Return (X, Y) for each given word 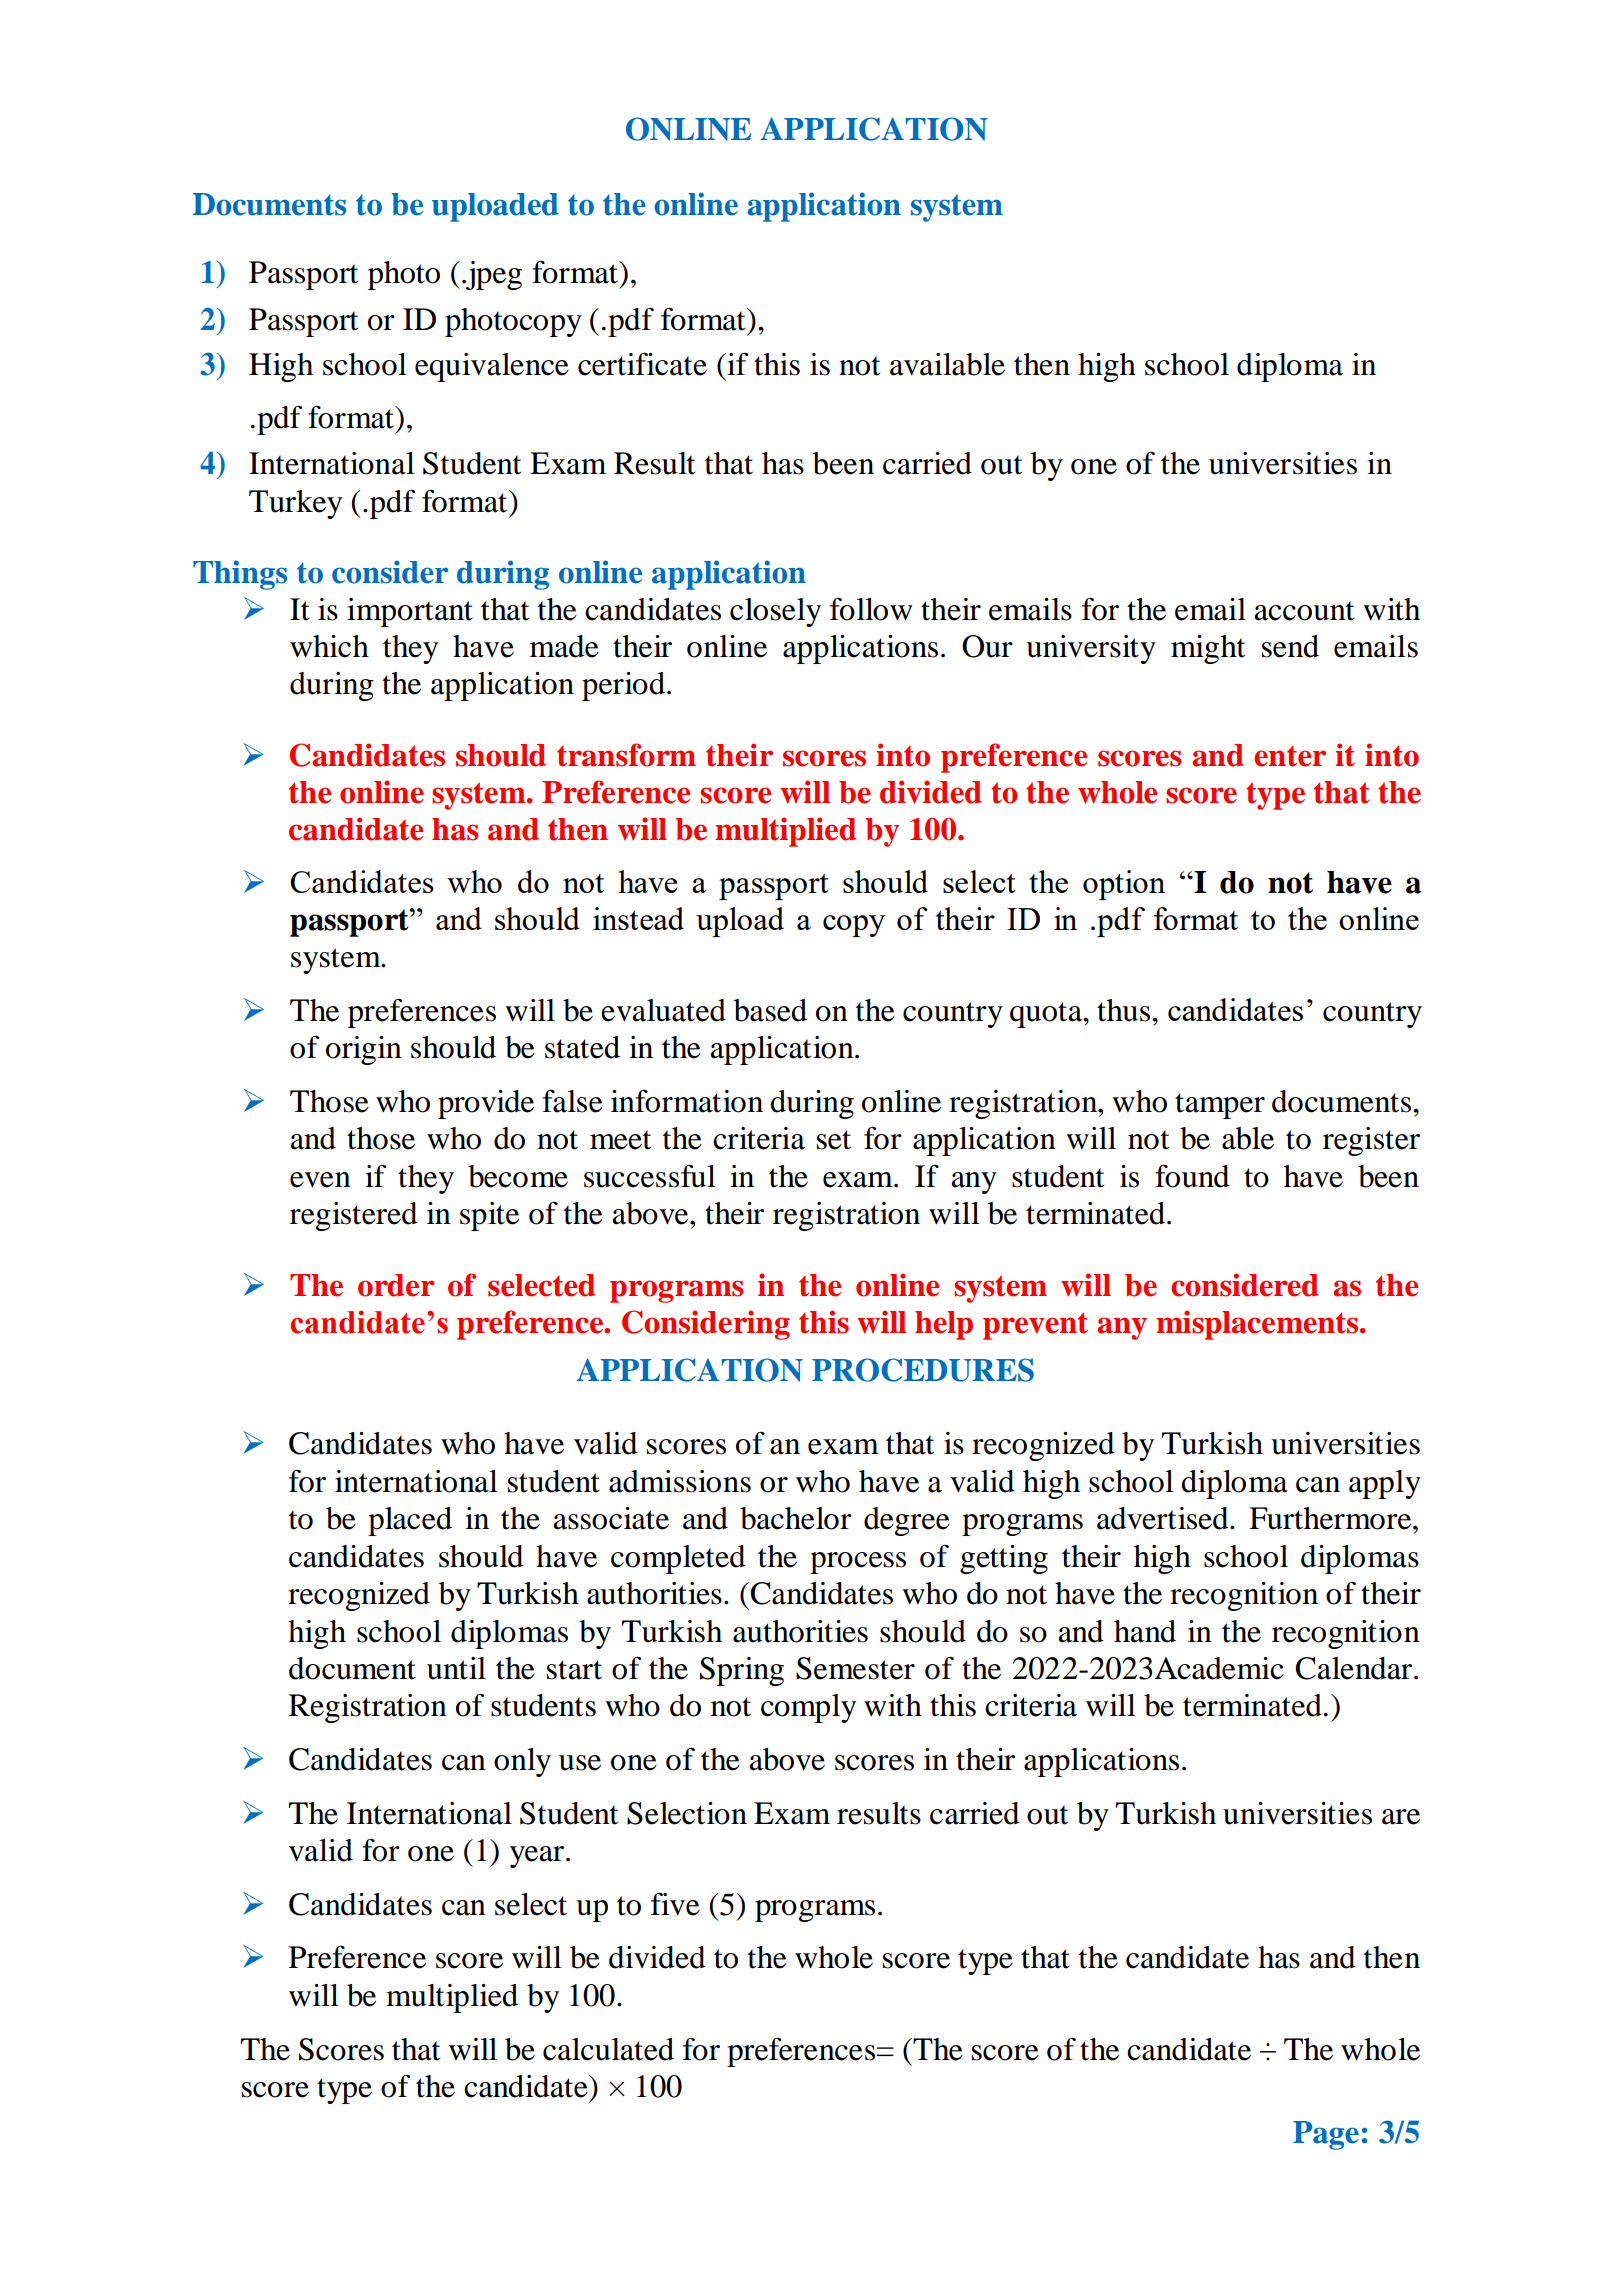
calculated (608, 2049)
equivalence (492, 367)
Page (1326, 2135)
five (675, 1904)
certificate (642, 364)
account (1304, 611)
